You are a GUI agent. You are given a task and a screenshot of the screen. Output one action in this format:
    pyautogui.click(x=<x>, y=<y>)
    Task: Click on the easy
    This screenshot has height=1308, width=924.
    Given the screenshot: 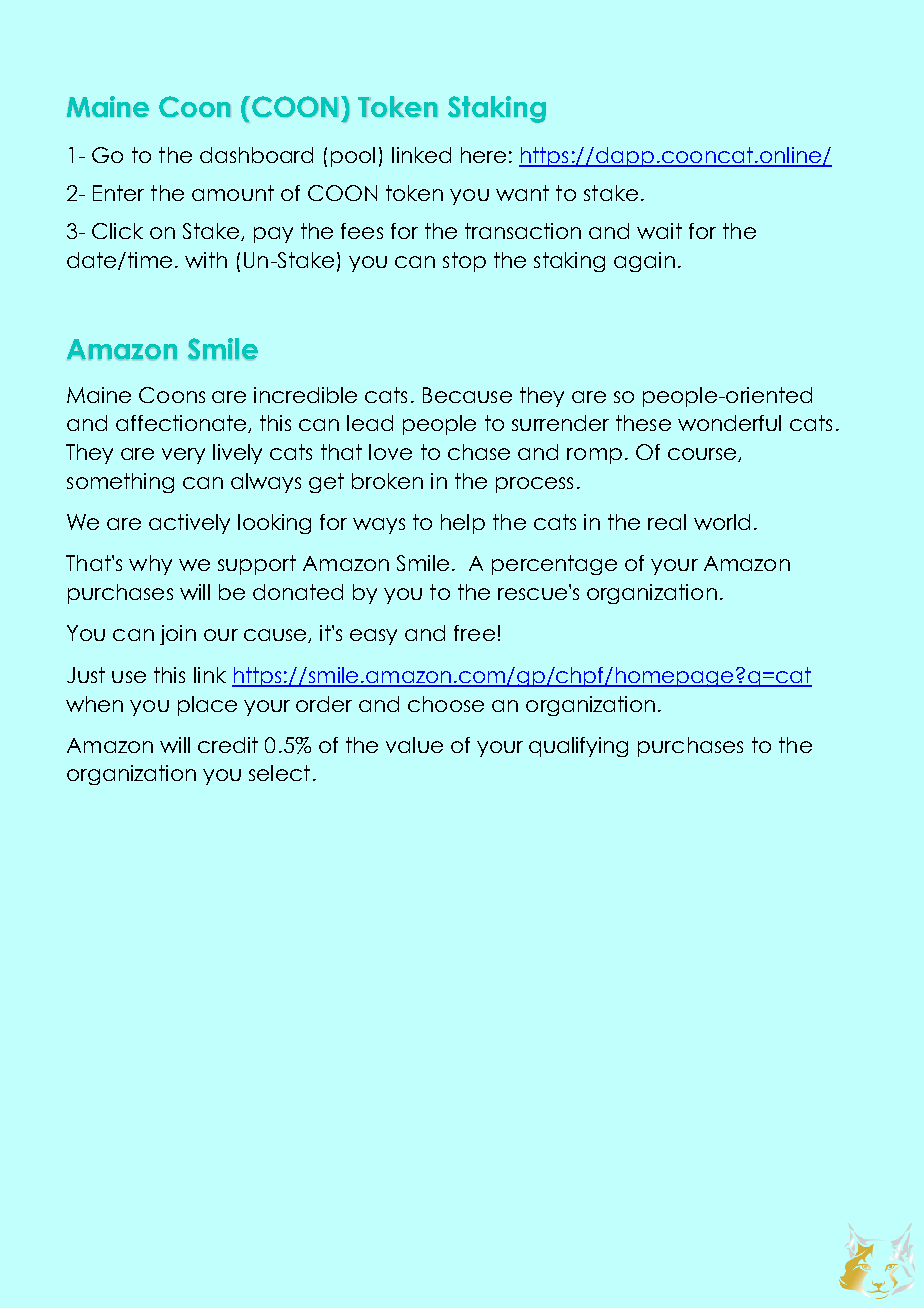 What is the action you would take?
    pyautogui.click(x=373, y=637)
